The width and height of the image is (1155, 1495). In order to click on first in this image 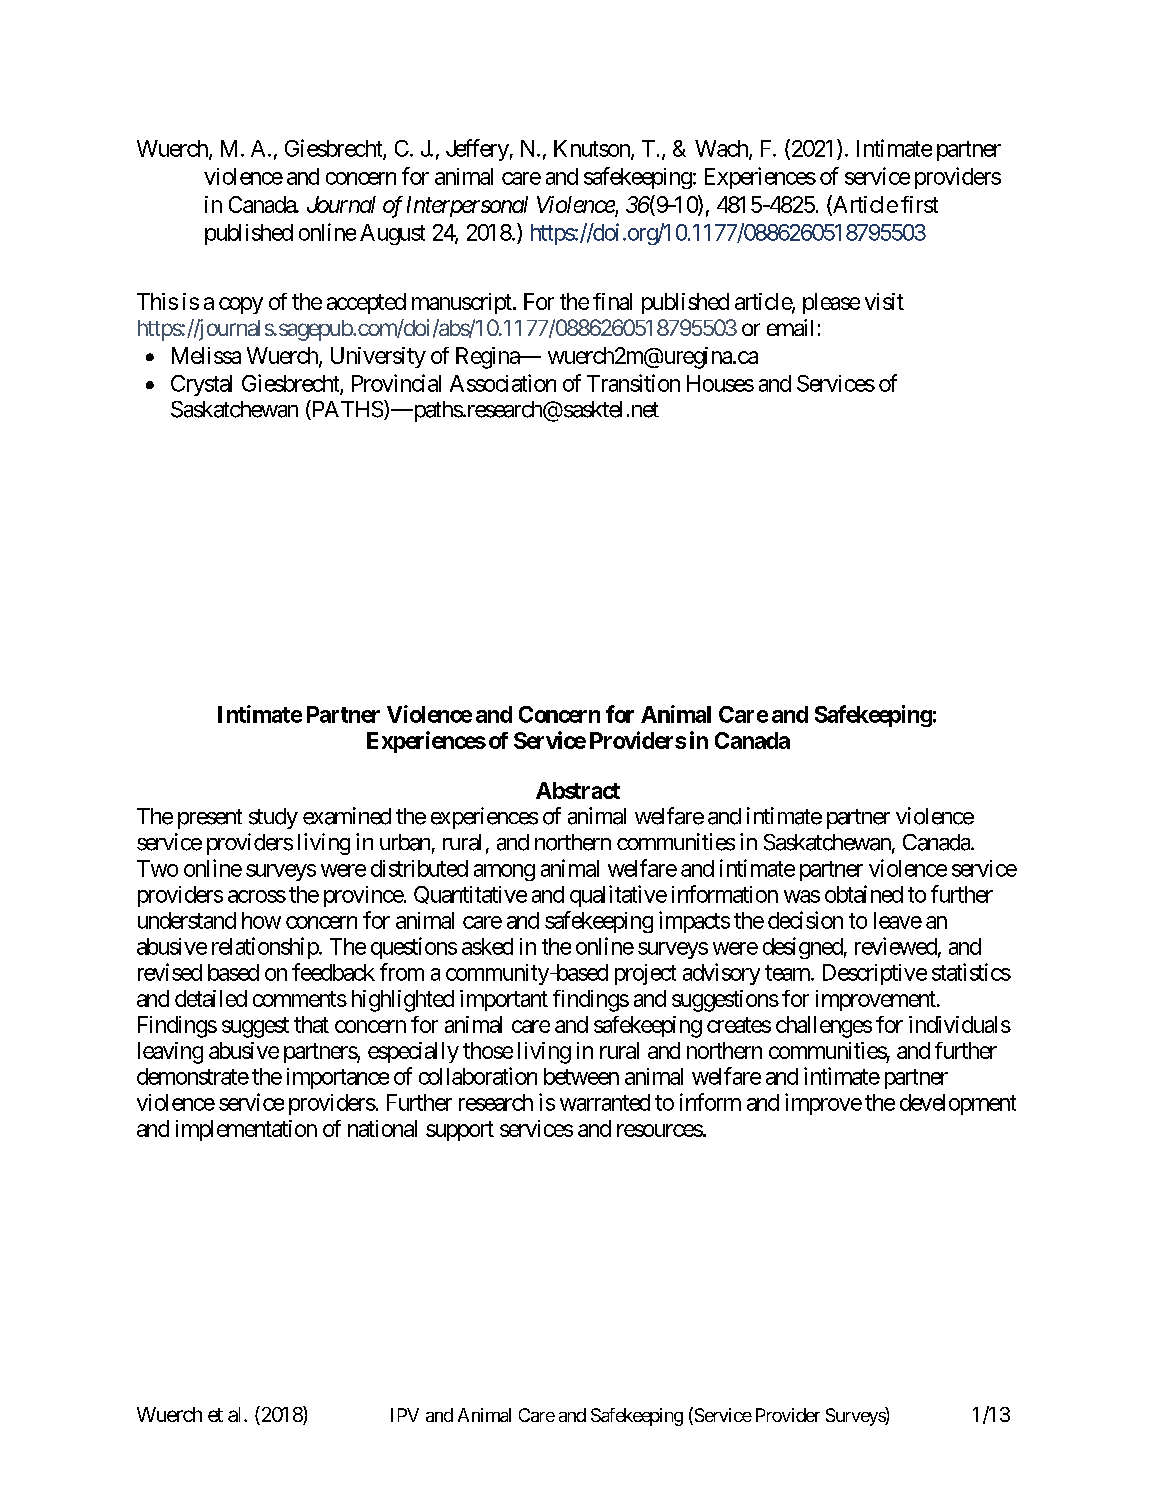, I will do `click(919, 204)`.
